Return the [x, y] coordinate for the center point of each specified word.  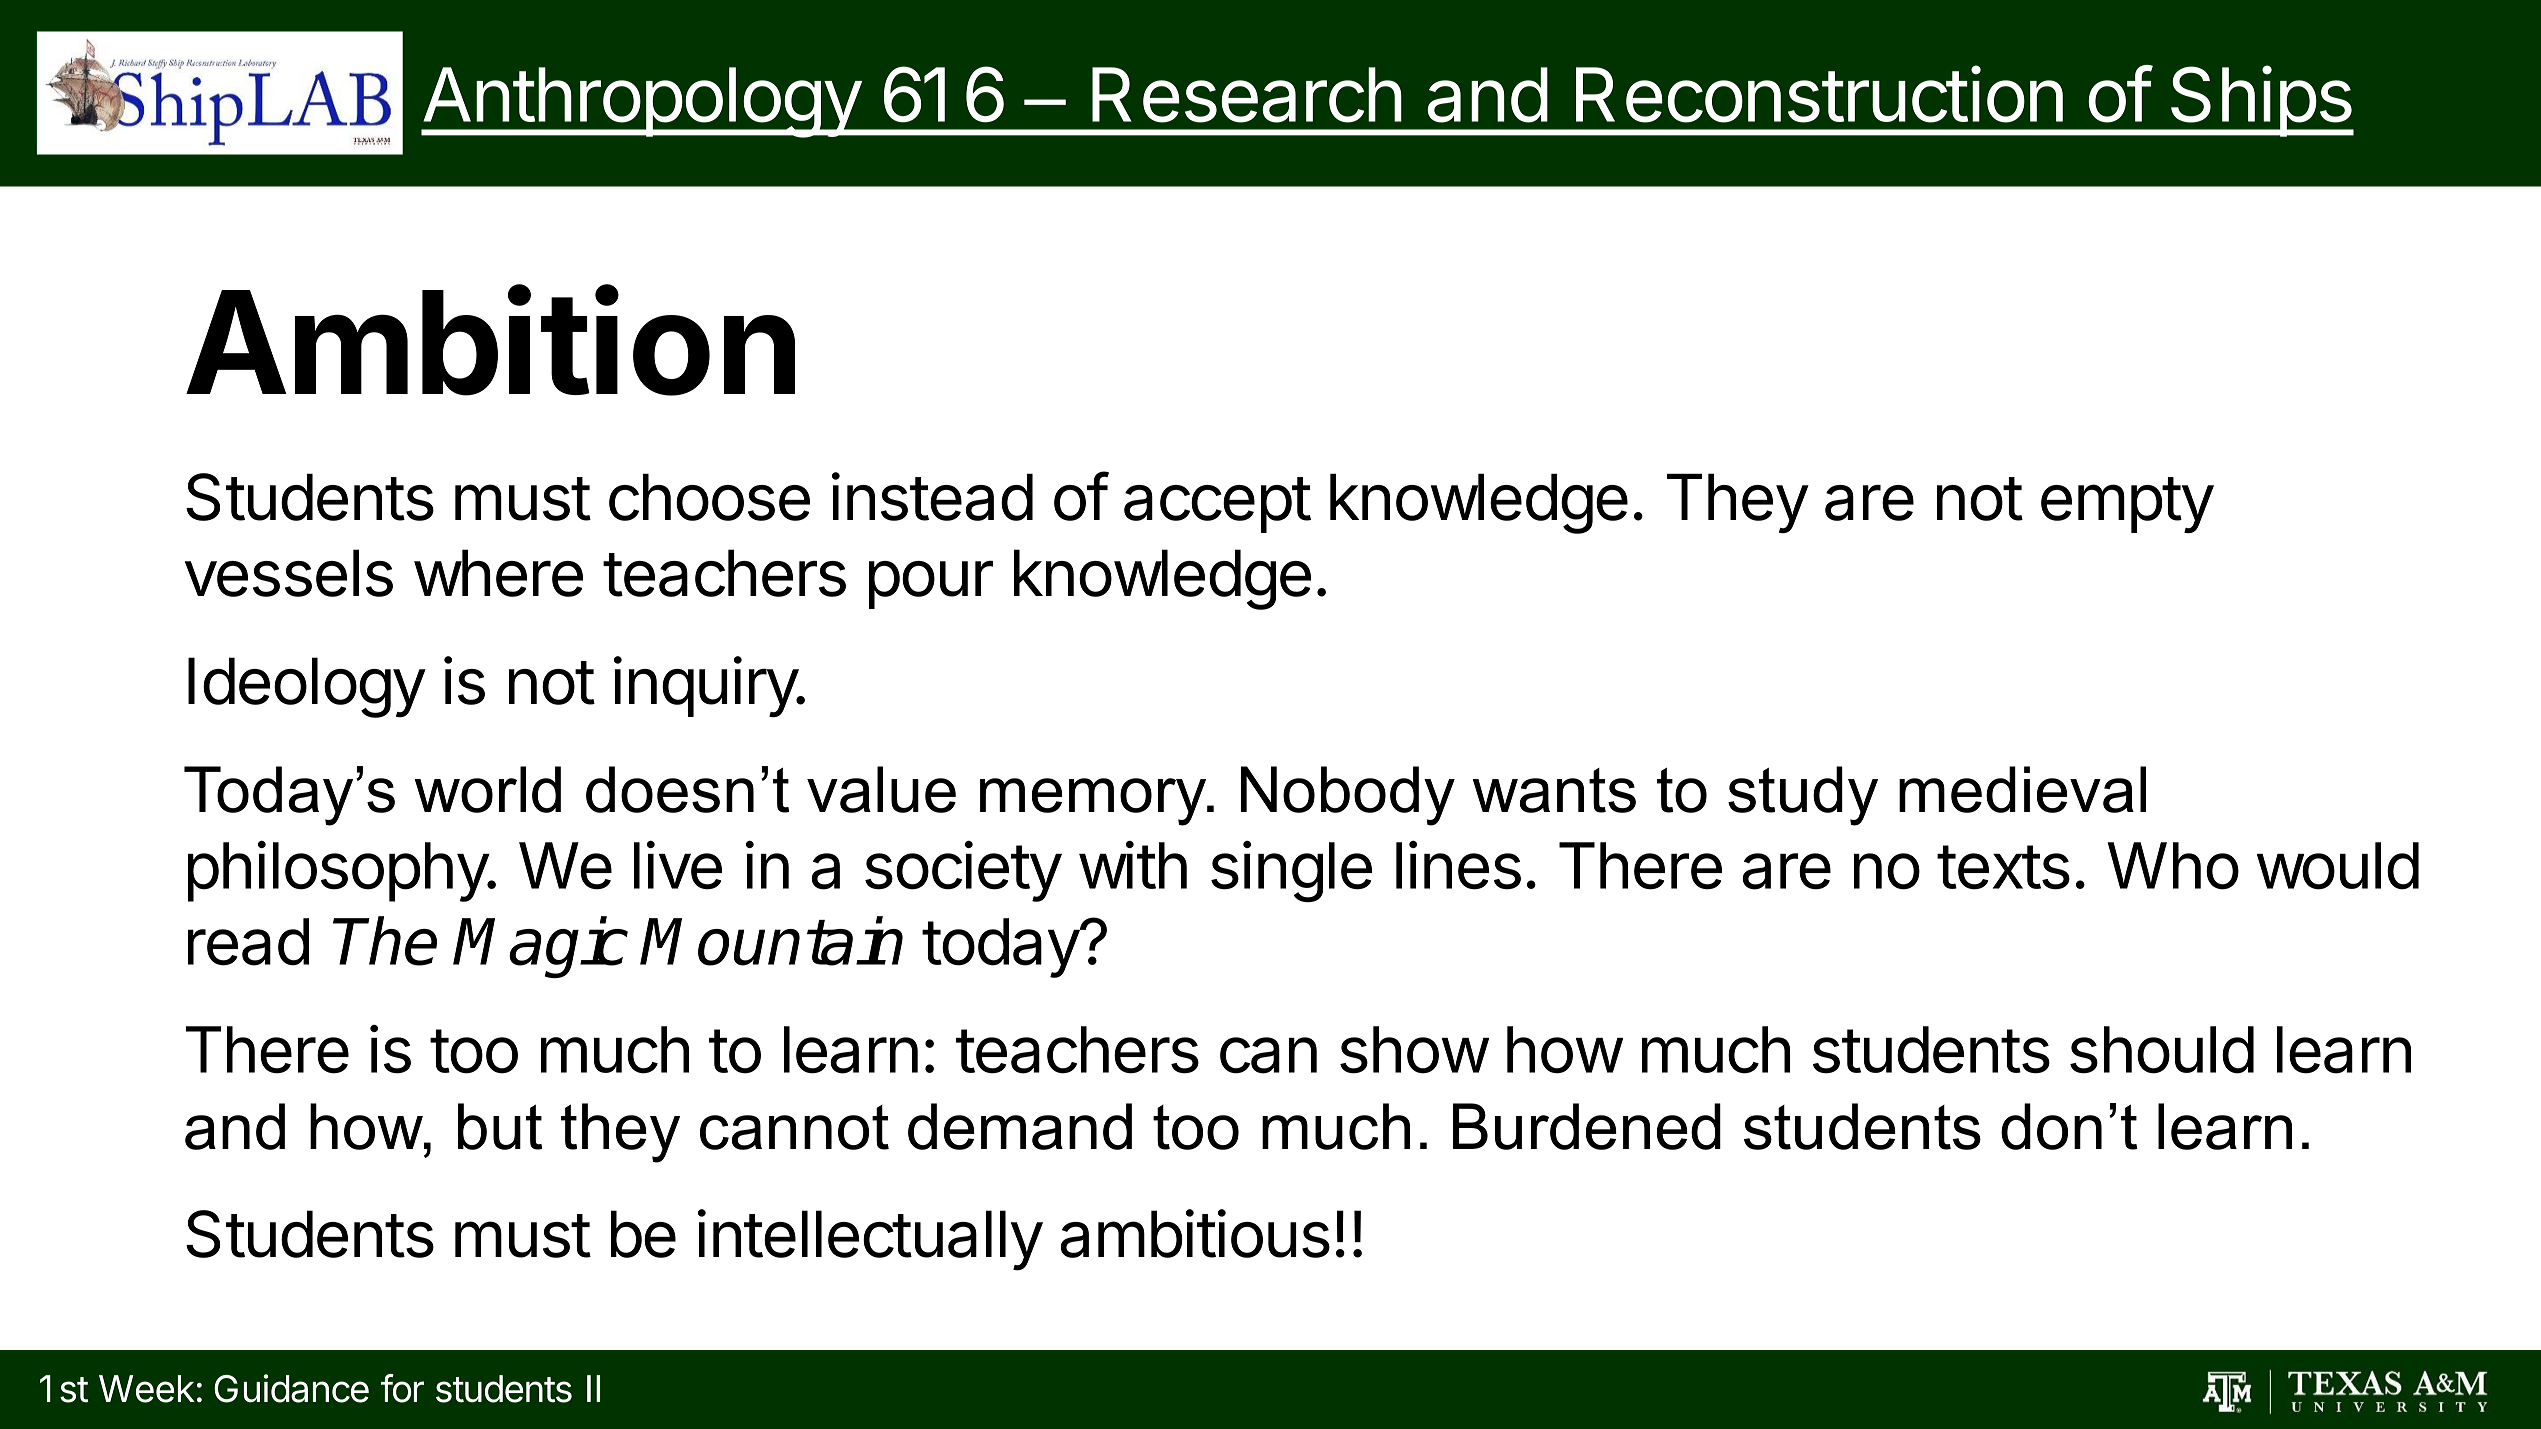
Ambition [490, 342]
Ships [2260, 101]
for [402, 1388]
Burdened [1587, 1126]
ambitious [1195, 1233]
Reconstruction [1819, 94]
